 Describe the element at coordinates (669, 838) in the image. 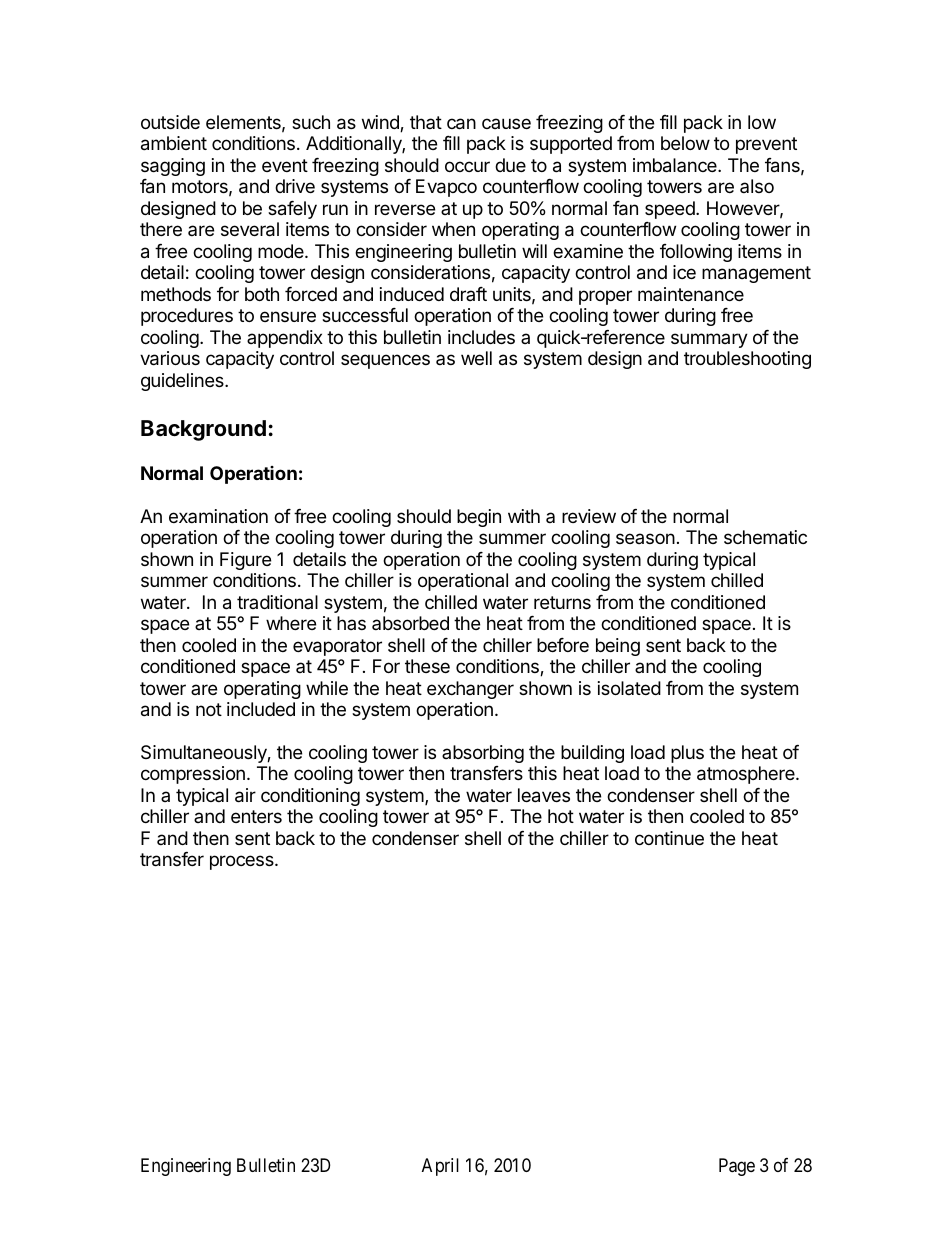

I see `continue` at that location.
